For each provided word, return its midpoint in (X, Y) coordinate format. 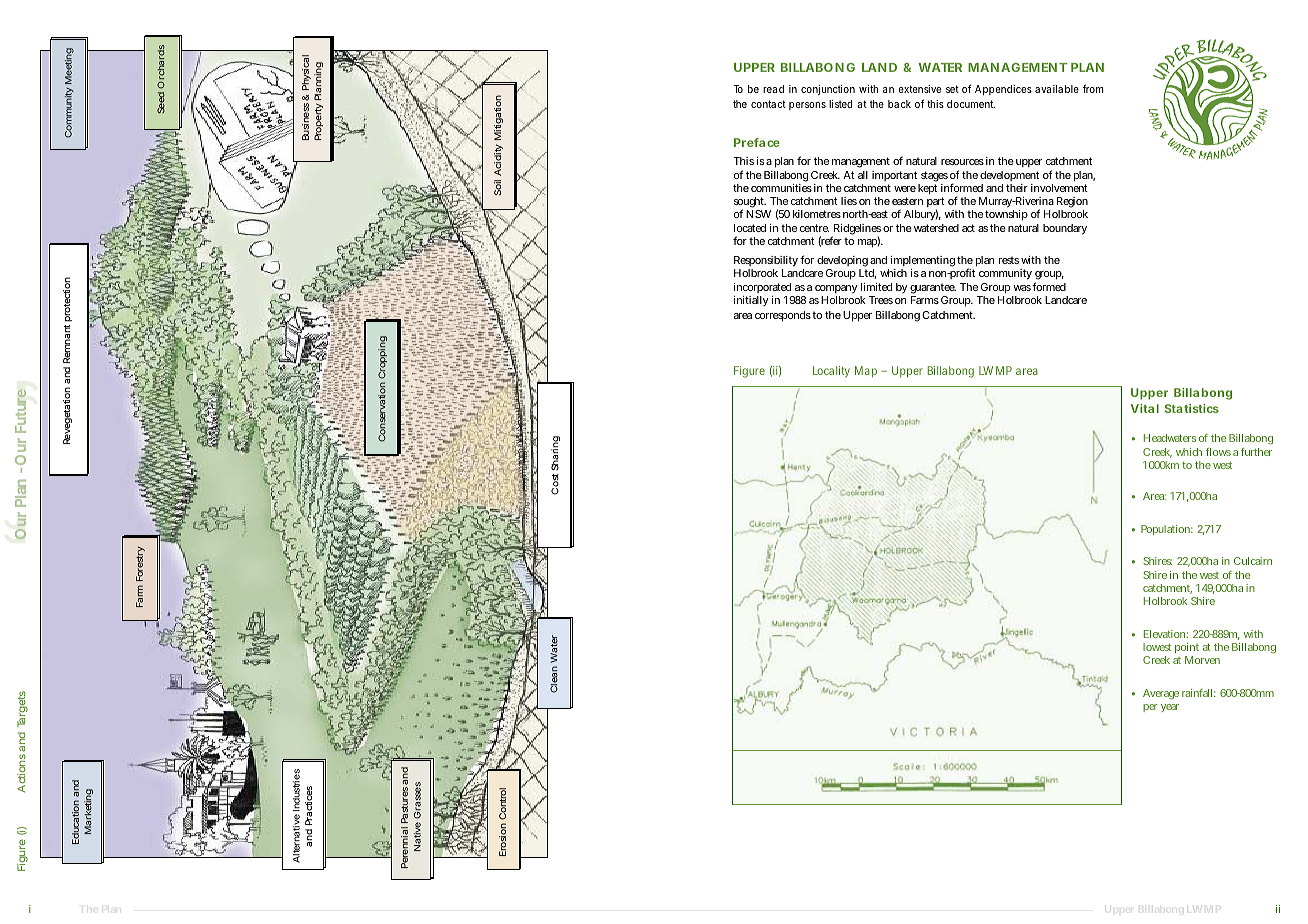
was (1022, 288)
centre (814, 228)
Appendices (1003, 90)
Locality (831, 372)
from (1093, 88)
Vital (1145, 408)
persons (807, 106)
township (1006, 215)
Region (1072, 204)
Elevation (1166, 634)
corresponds (783, 316)
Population (1167, 530)
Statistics (1192, 408)
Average (1161, 694)
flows (1218, 452)
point (1187, 650)
